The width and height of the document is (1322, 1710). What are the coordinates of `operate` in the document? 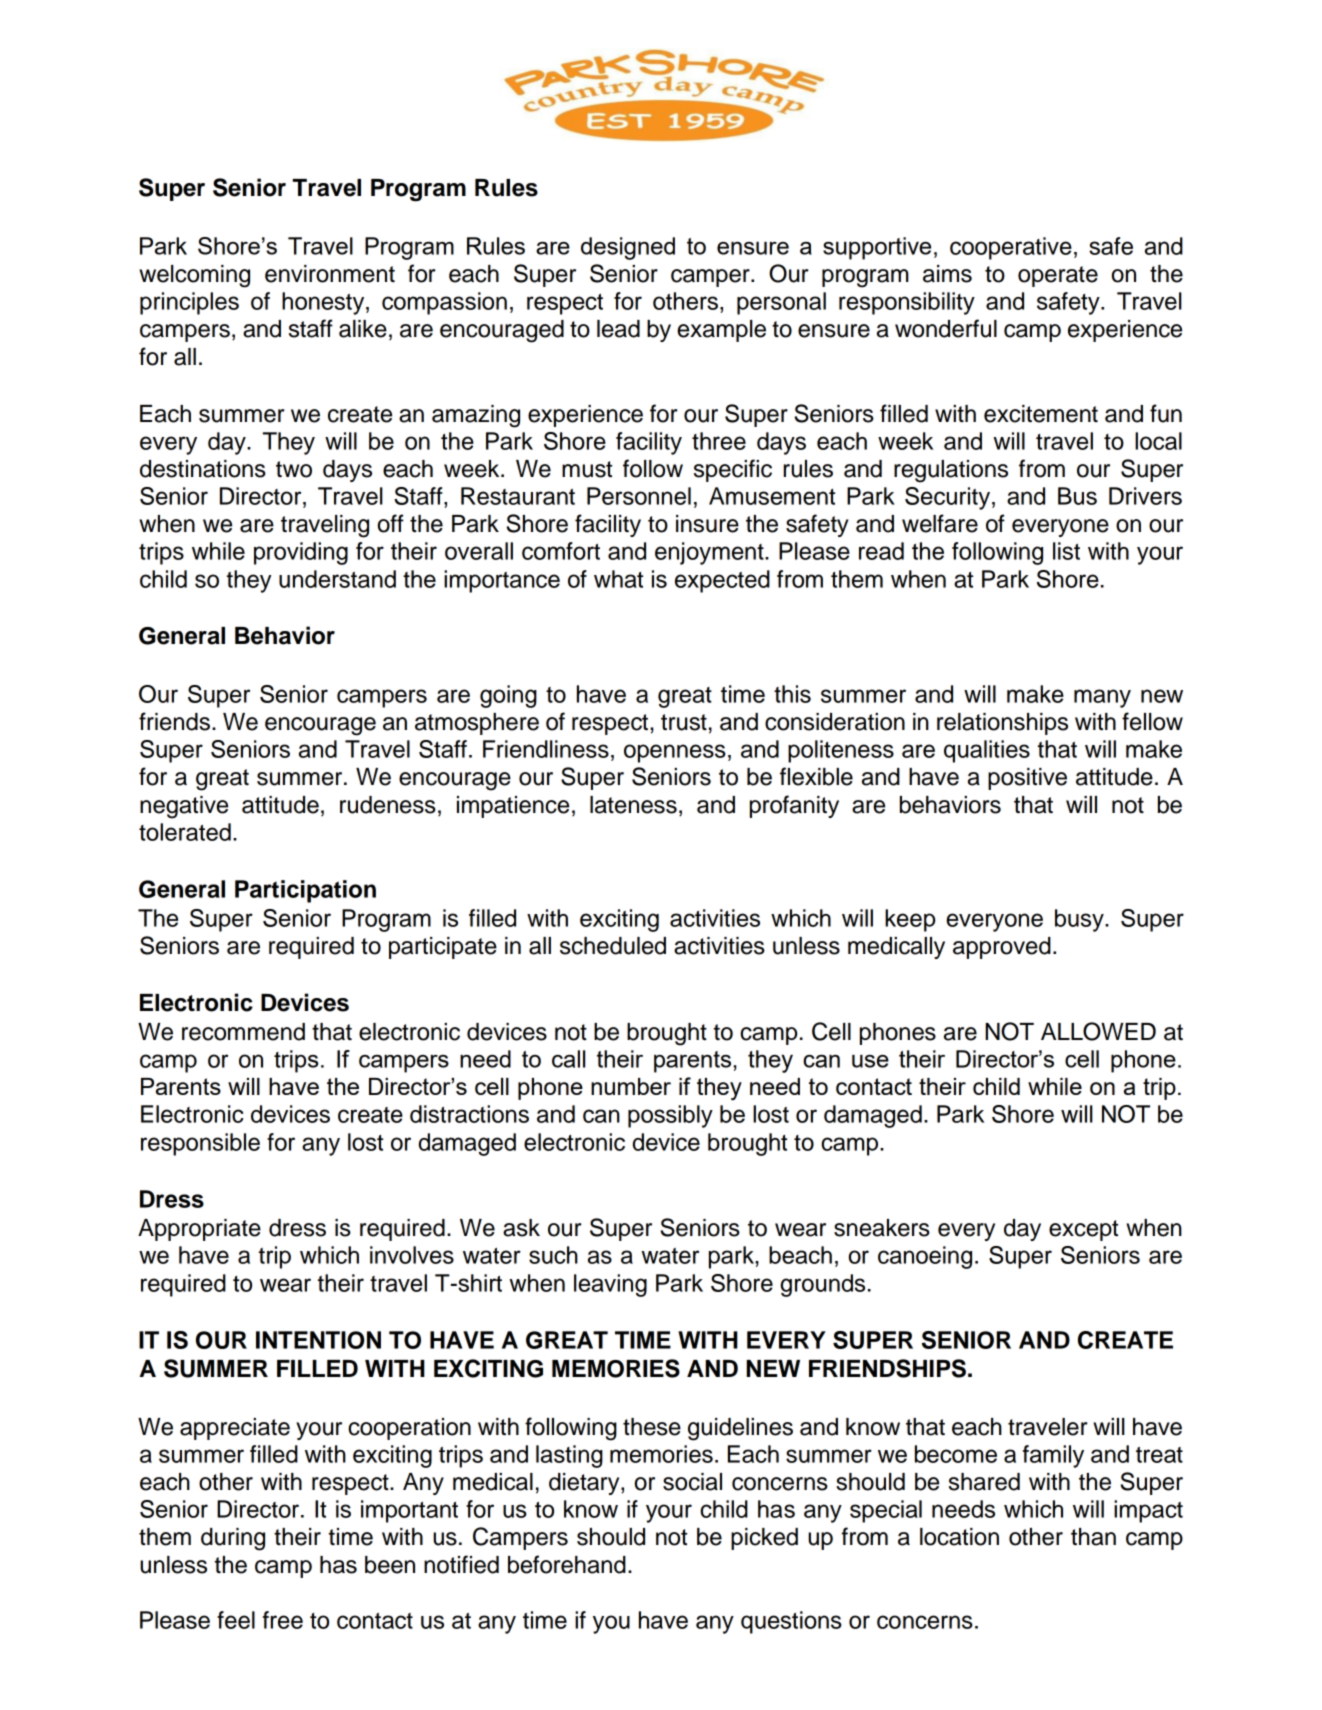 It's located at (1058, 276).
